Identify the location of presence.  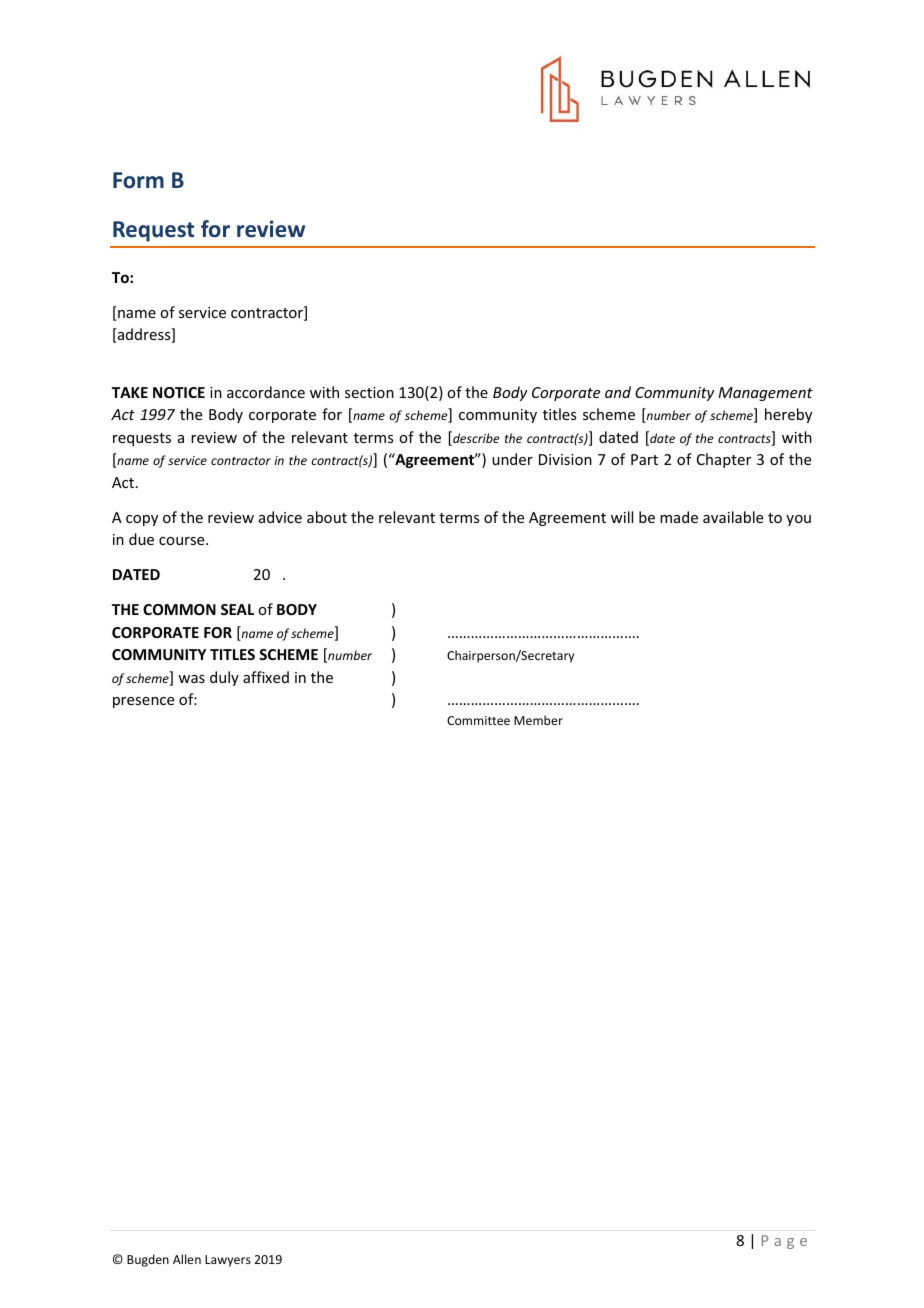
(143, 702).
